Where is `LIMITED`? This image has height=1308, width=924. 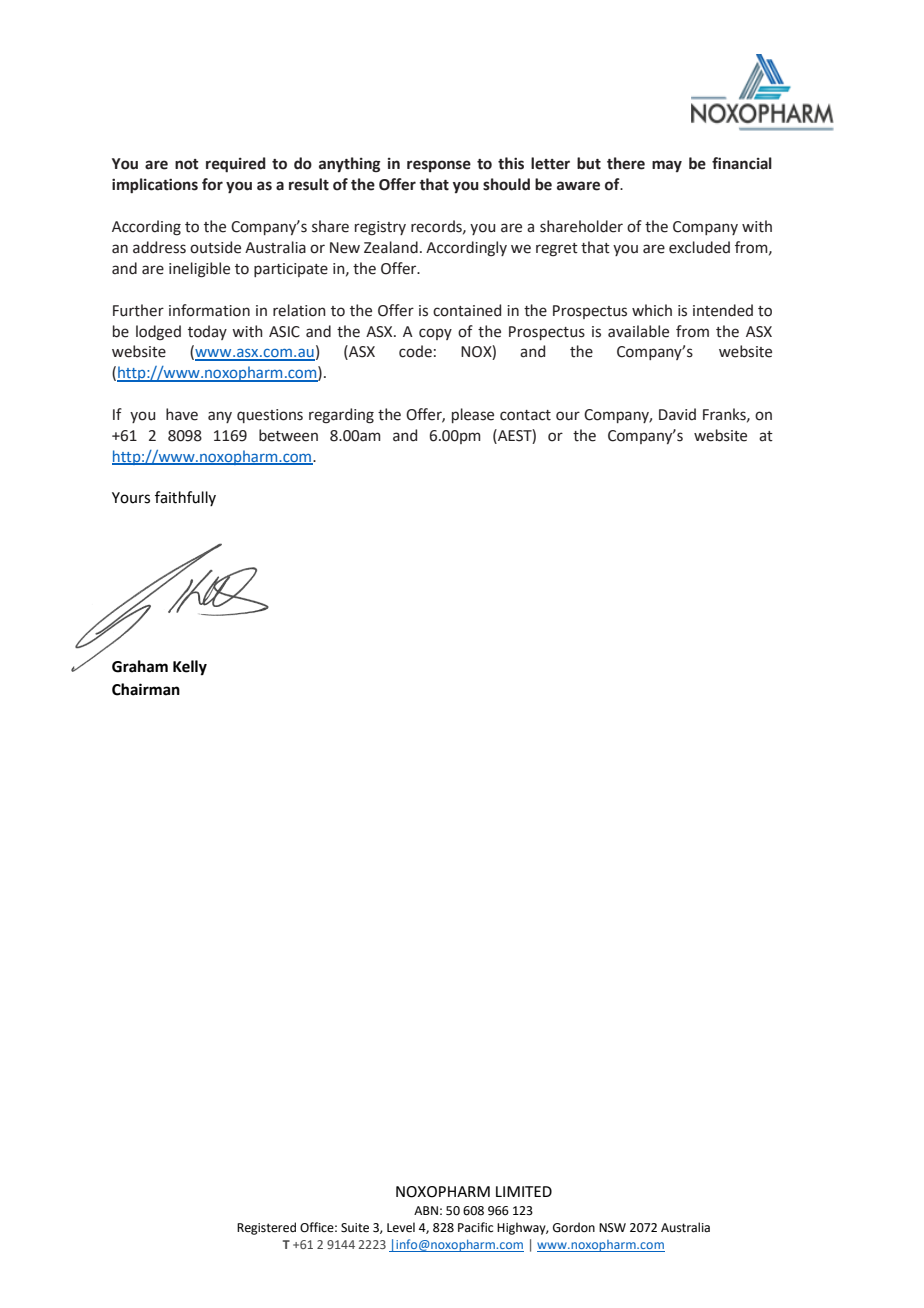
LIMITED is located at coordinates (524, 1191).
